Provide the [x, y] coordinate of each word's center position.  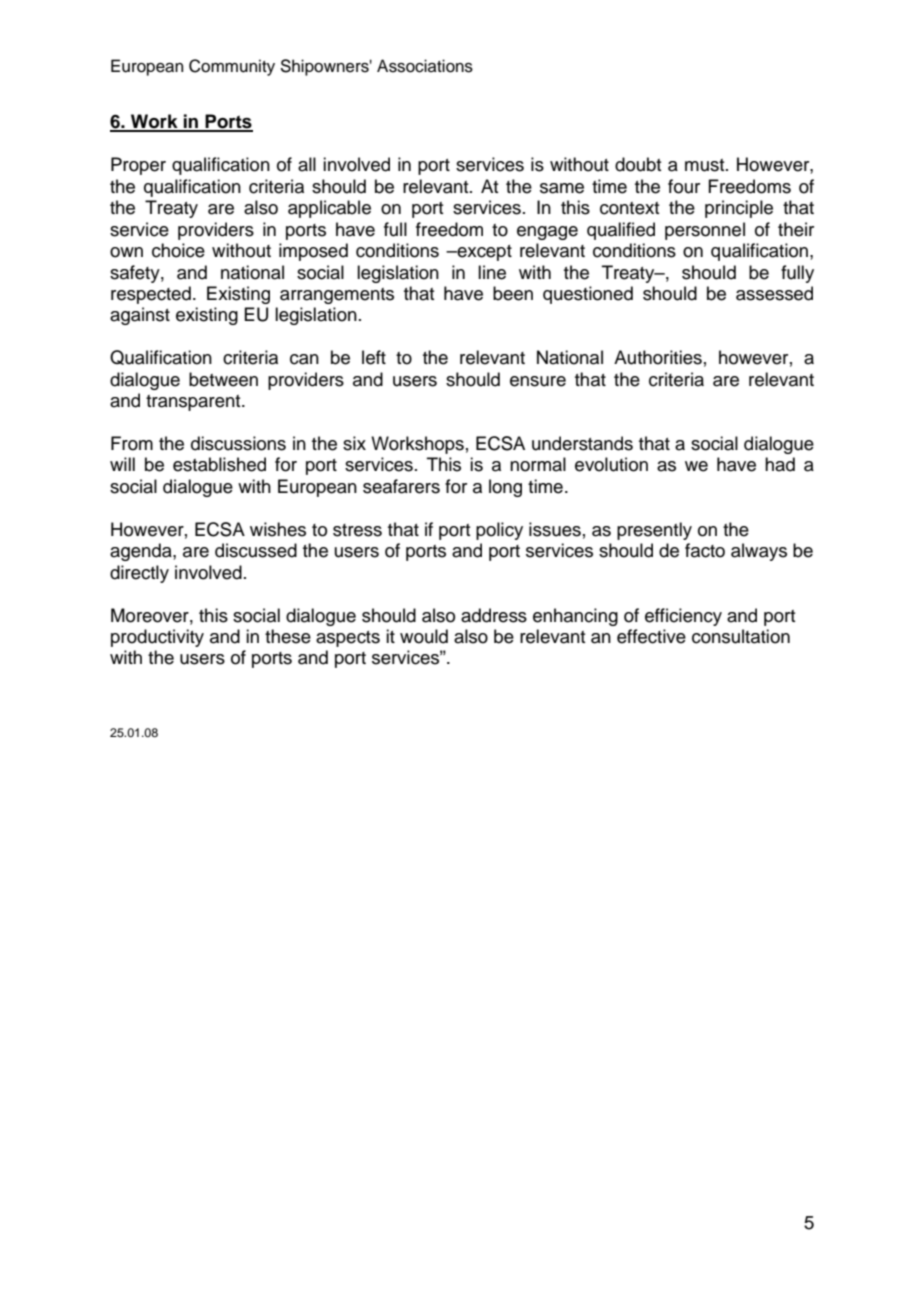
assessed [774, 293]
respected [151, 295]
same [562, 188]
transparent [194, 403]
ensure [538, 381]
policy [499, 531]
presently [654, 531]
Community [232, 67]
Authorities [658, 357]
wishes [278, 529]
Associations [425, 66]
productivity [157, 638]
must [706, 165]
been [513, 293]
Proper [138, 166]
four [684, 186]
